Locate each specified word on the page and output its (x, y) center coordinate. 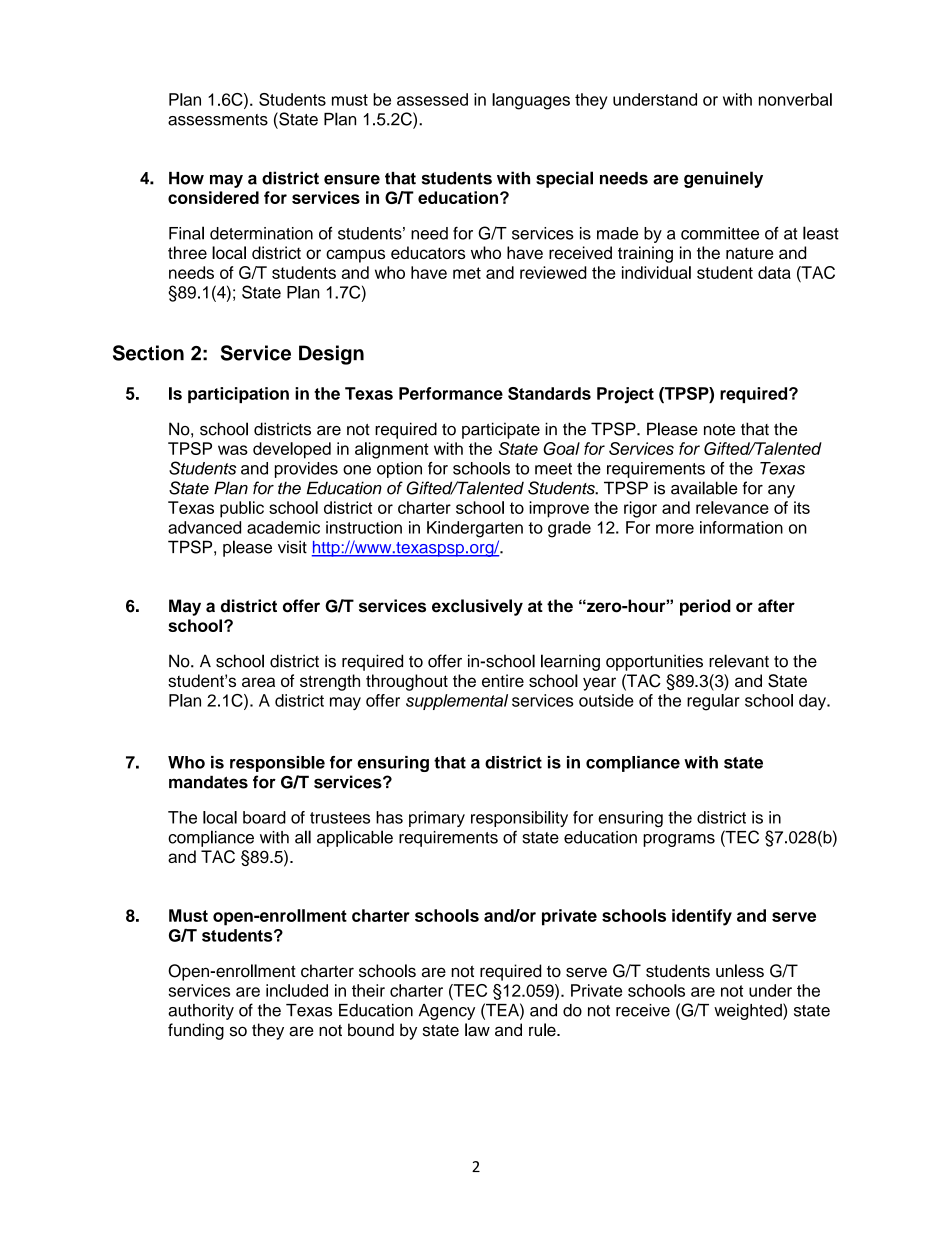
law (477, 1030)
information (741, 527)
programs (679, 840)
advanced (204, 527)
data (774, 272)
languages (531, 101)
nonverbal (795, 99)
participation (238, 395)
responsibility (519, 819)
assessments (218, 120)
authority (201, 1012)
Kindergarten (475, 529)
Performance (451, 393)
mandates (208, 782)
